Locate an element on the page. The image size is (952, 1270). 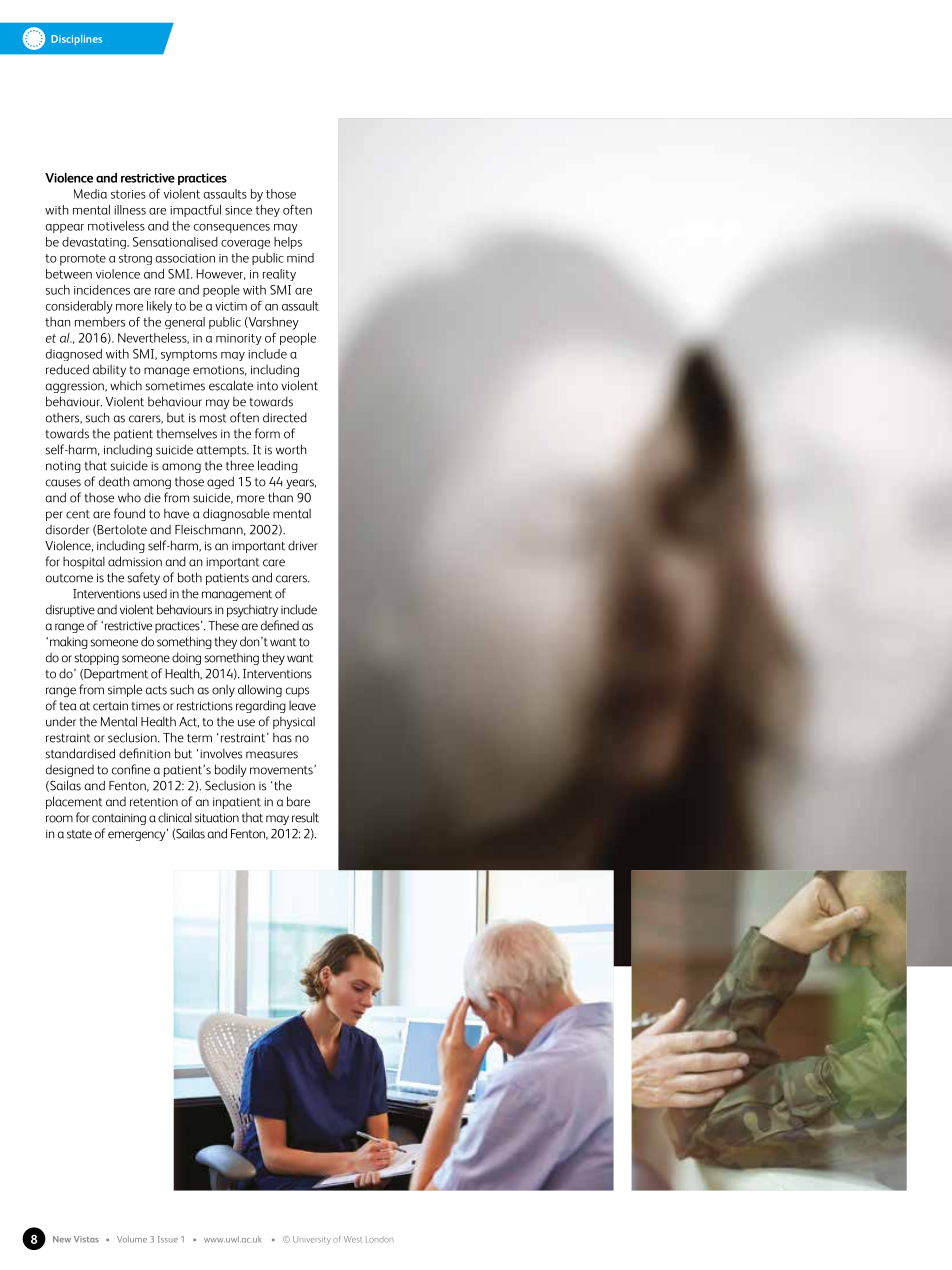
result is located at coordinates (305, 818).
